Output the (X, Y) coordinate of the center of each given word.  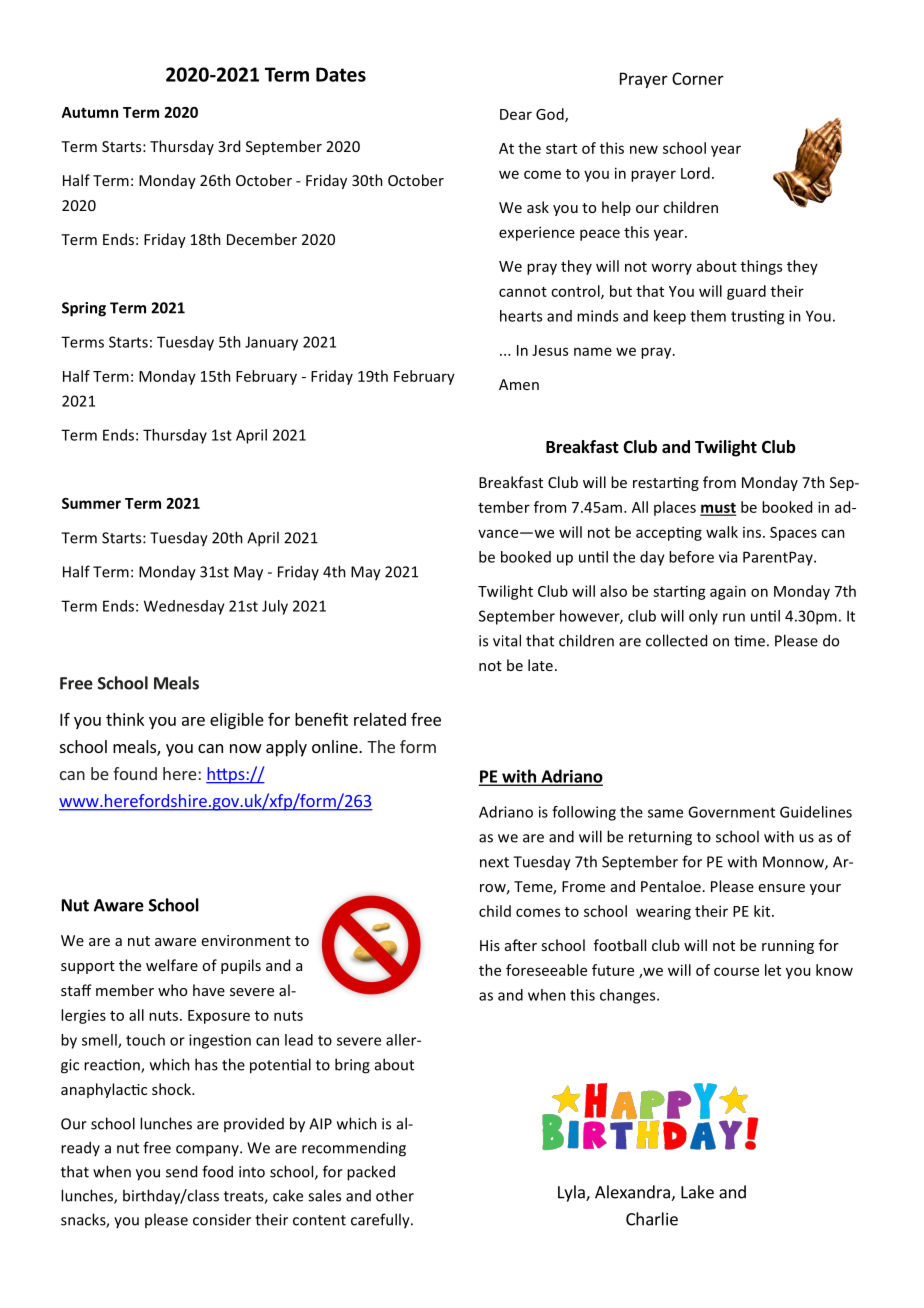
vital (507, 640)
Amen (519, 384)
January (271, 343)
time (749, 641)
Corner (698, 78)
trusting (757, 317)
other (395, 1195)
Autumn (90, 112)
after (521, 945)
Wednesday (184, 607)
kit (763, 911)
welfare (172, 965)
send (181, 1171)
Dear (516, 114)
